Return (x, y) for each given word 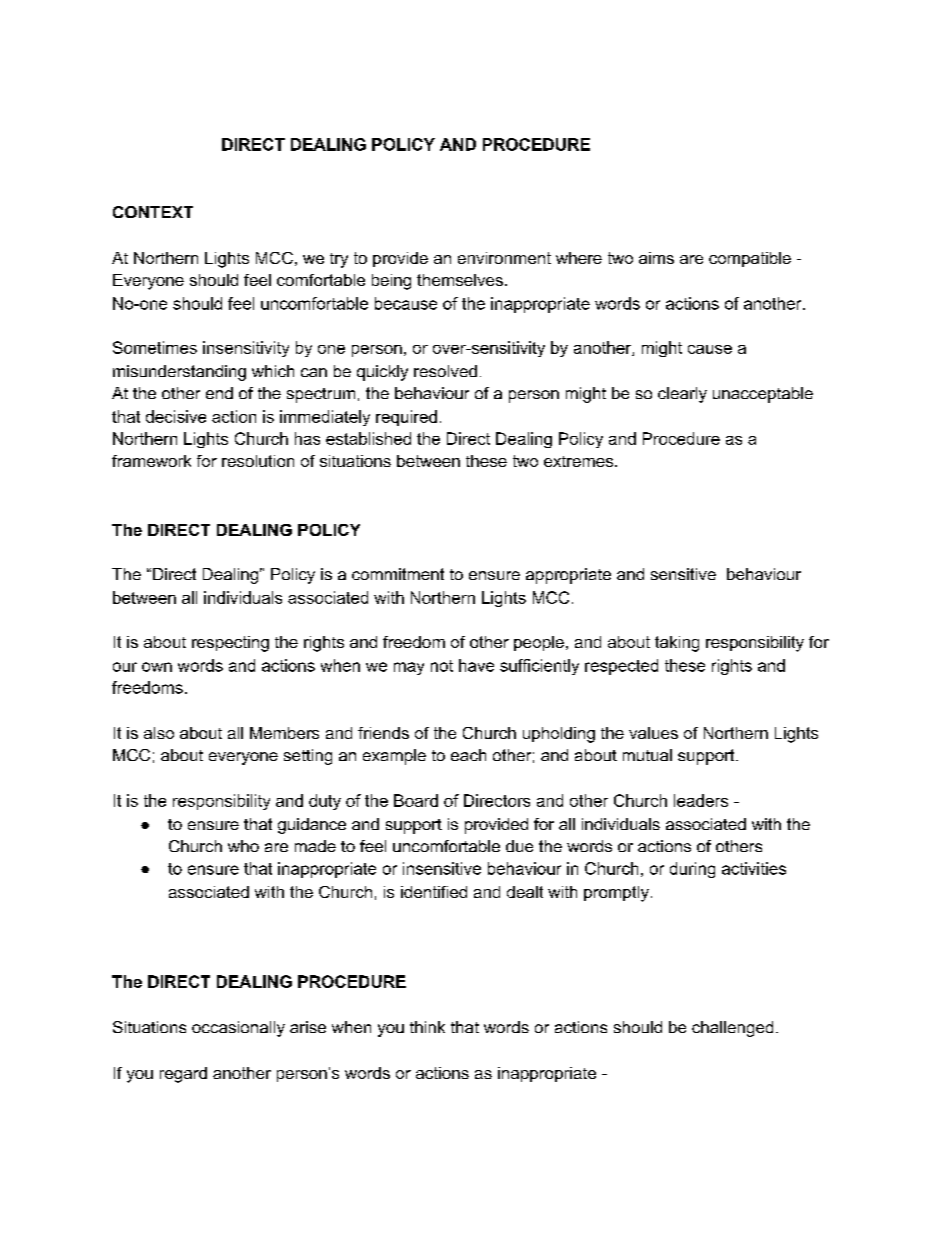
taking (677, 644)
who (243, 846)
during (692, 870)
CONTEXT (153, 212)
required (406, 418)
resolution (258, 461)
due (519, 846)
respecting (230, 644)
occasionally (238, 1029)
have (476, 665)
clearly (682, 395)
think (427, 1027)
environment (504, 258)
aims (656, 258)
